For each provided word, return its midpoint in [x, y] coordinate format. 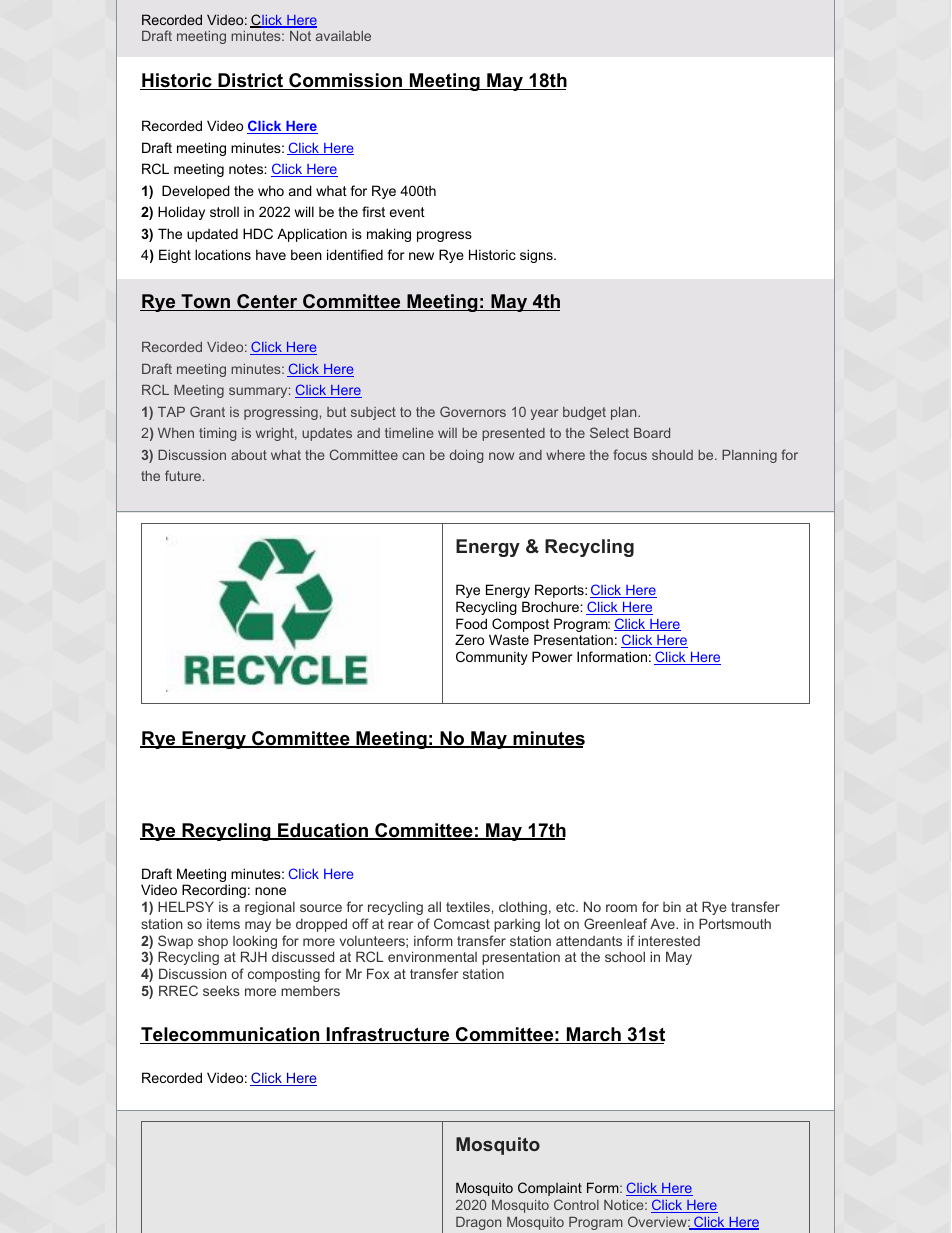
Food [471, 623]
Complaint [550, 1189]
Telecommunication [231, 1035]
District [251, 81]
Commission [345, 81]
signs [537, 256]
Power [552, 656]
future [183, 475]
